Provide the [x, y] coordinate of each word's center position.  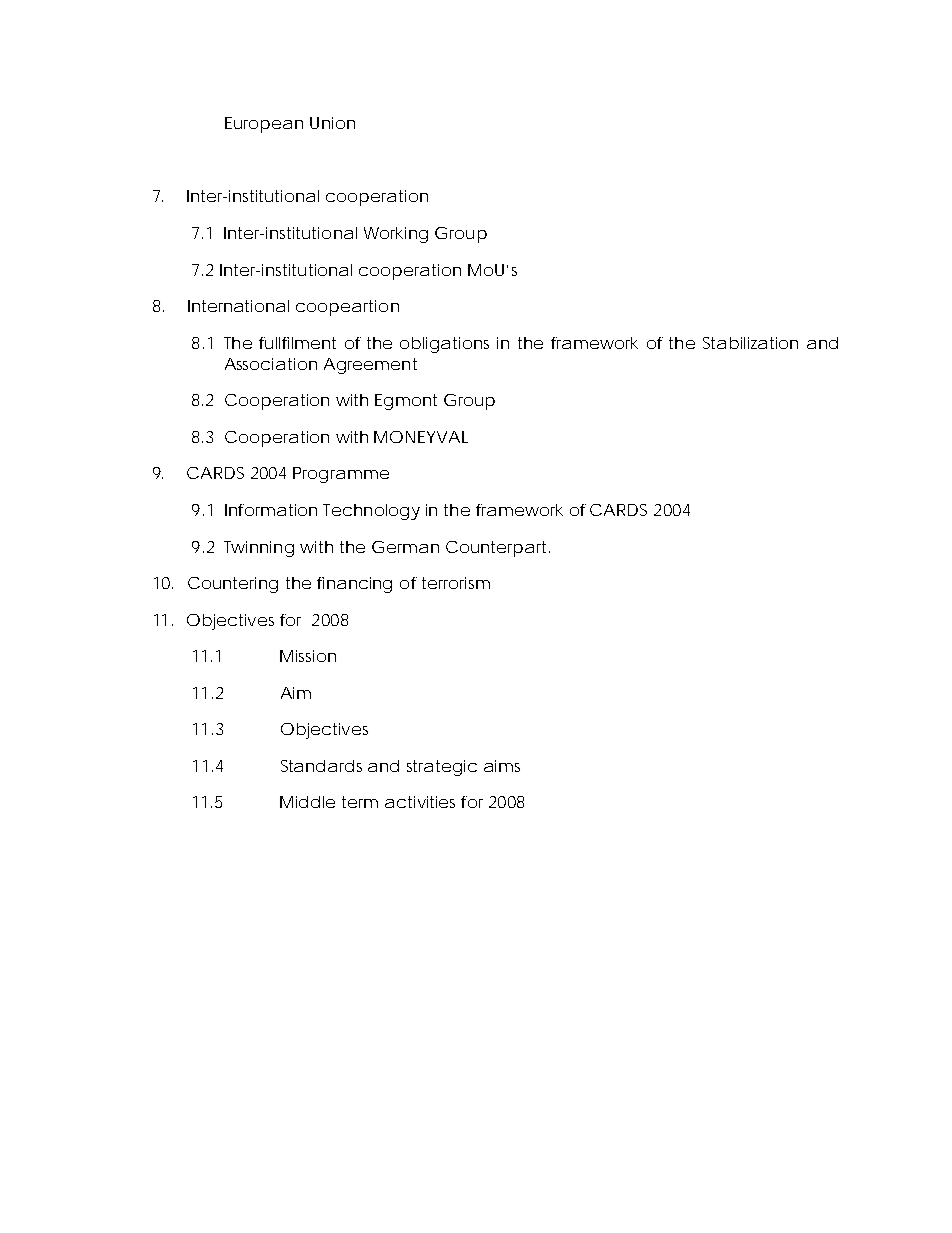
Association [271, 364]
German [405, 547]
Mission [308, 656]
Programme [341, 475]
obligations [444, 345]
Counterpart [498, 549]
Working [396, 235]
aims [502, 766]
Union [332, 123]
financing [354, 585]
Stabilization [750, 343]
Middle [307, 802]
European [264, 125]
